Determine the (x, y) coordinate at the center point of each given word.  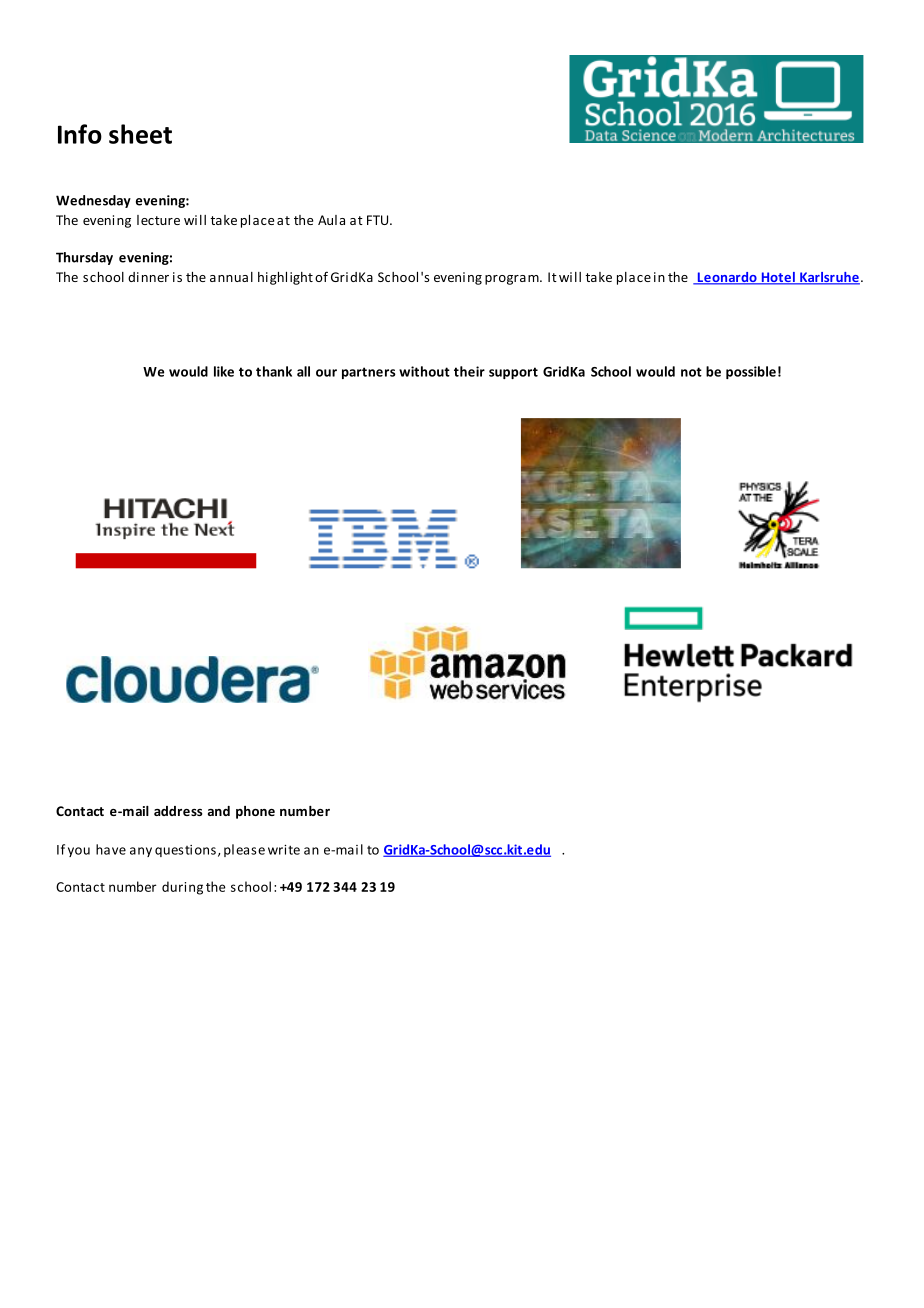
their (469, 371)
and (219, 811)
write (284, 850)
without (424, 371)
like (224, 371)
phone (255, 812)
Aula (331, 220)
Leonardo (727, 278)
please (244, 850)
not (691, 372)
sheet (140, 134)
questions (185, 851)
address (178, 811)
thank (274, 371)
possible (751, 372)
